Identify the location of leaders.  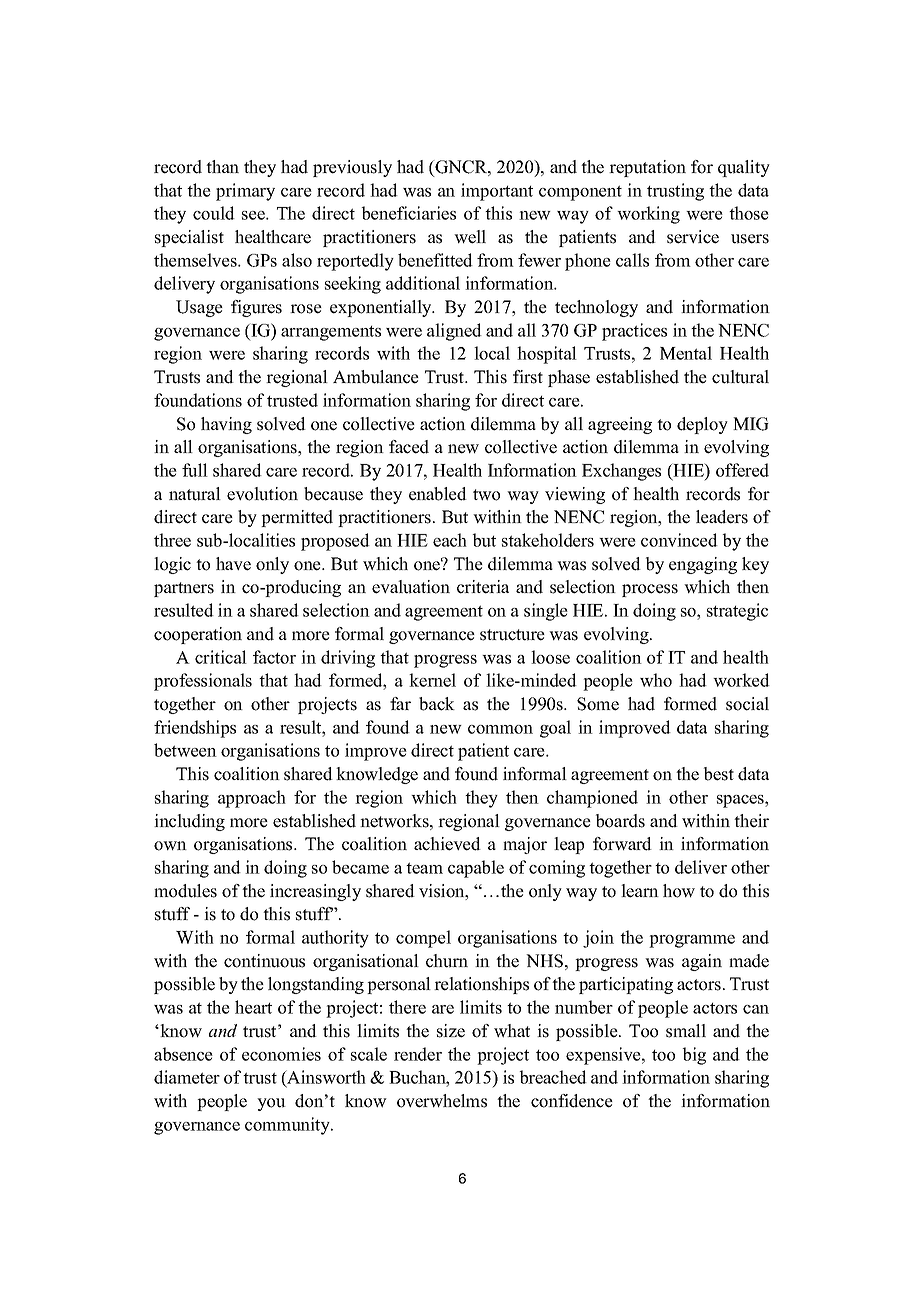
(722, 517).
